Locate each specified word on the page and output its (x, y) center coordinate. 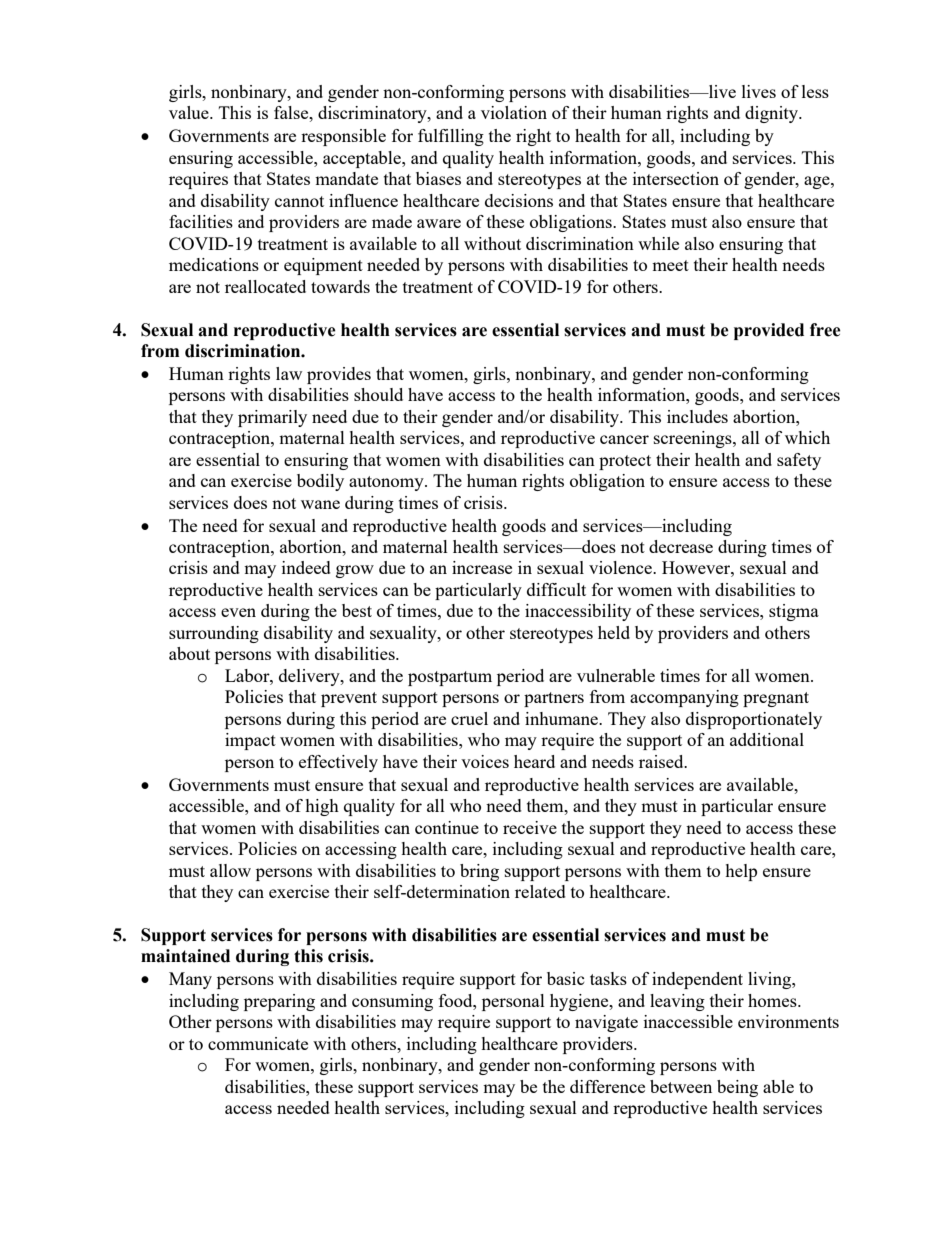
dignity (772, 114)
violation (514, 112)
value (190, 112)
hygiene (580, 1002)
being (737, 1088)
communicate (258, 1043)
